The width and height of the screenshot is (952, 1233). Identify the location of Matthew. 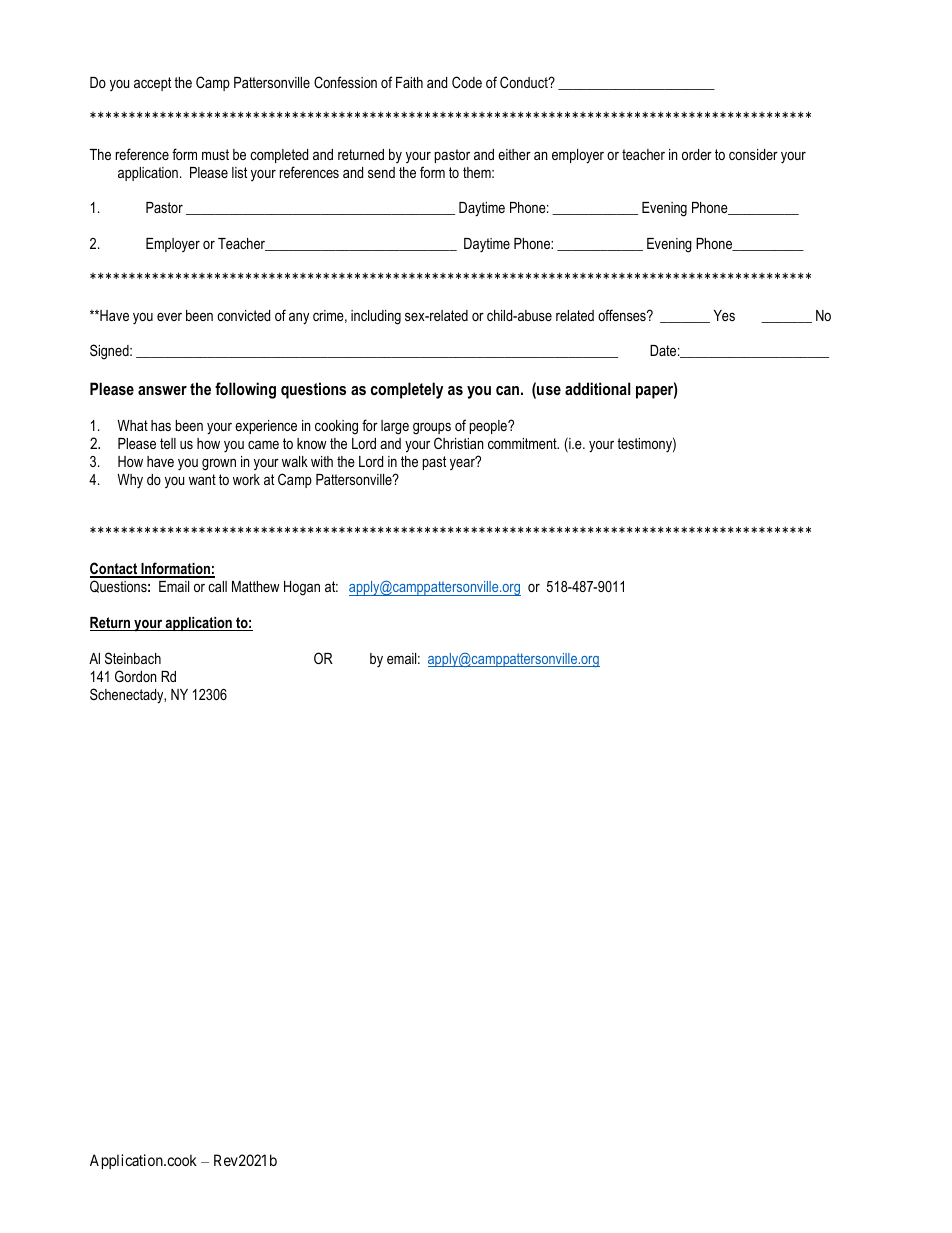
(256, 586).
